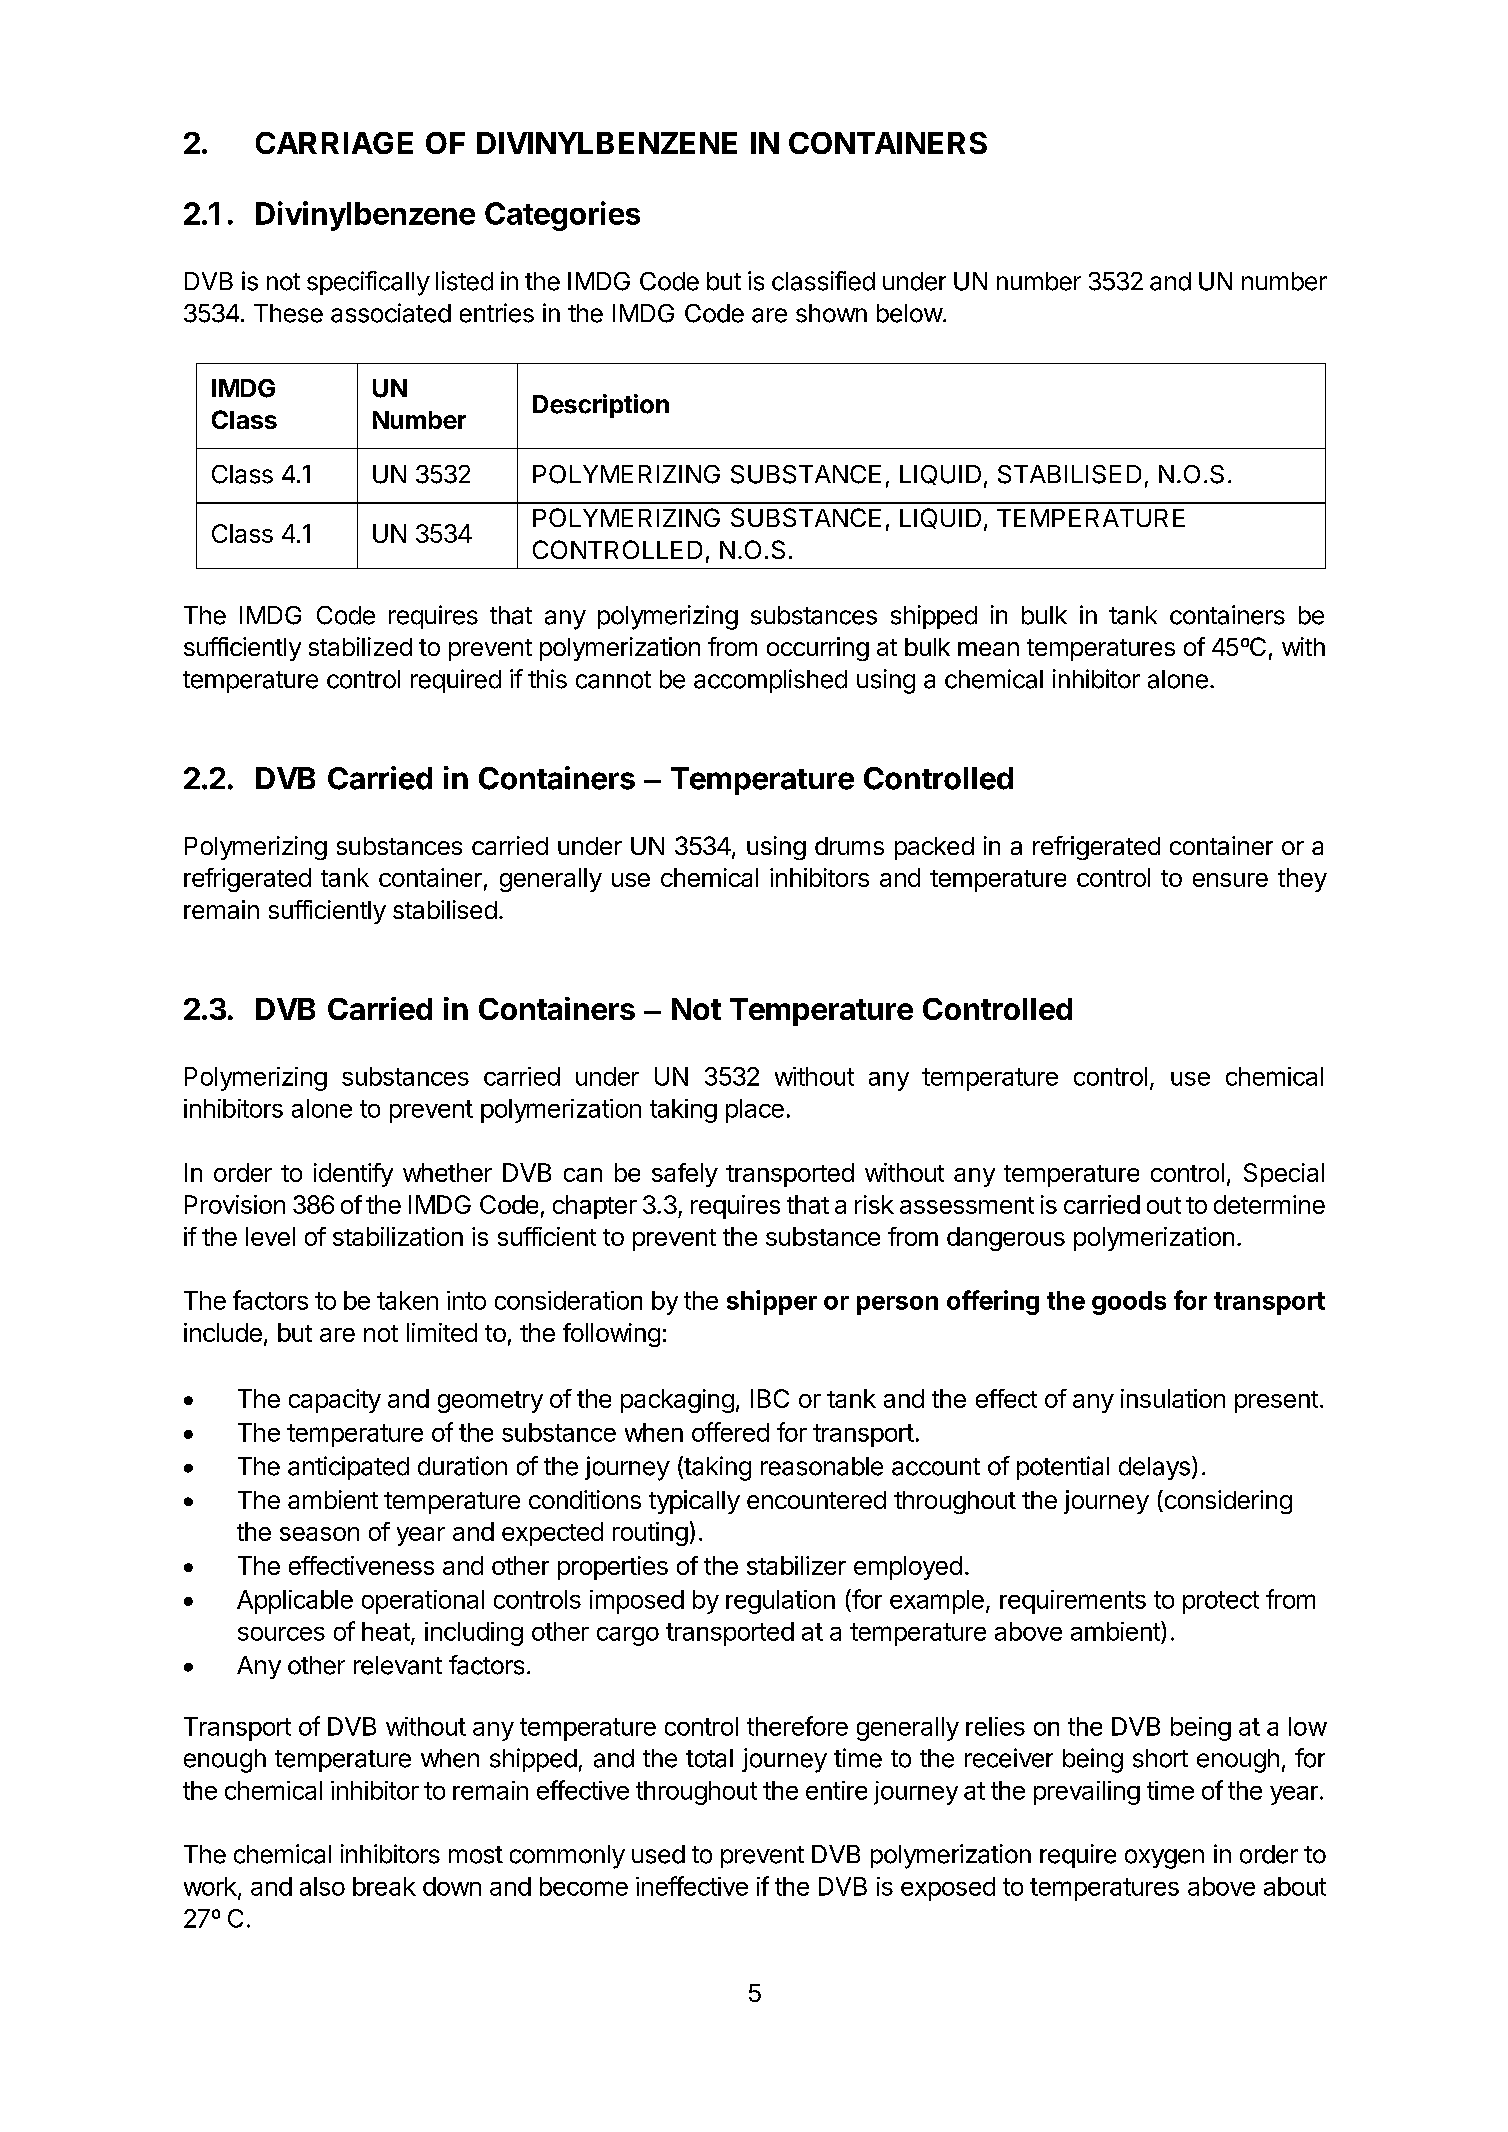  Describe the element at coordinates (831, 313) in the page. I see `shown` at that location.
